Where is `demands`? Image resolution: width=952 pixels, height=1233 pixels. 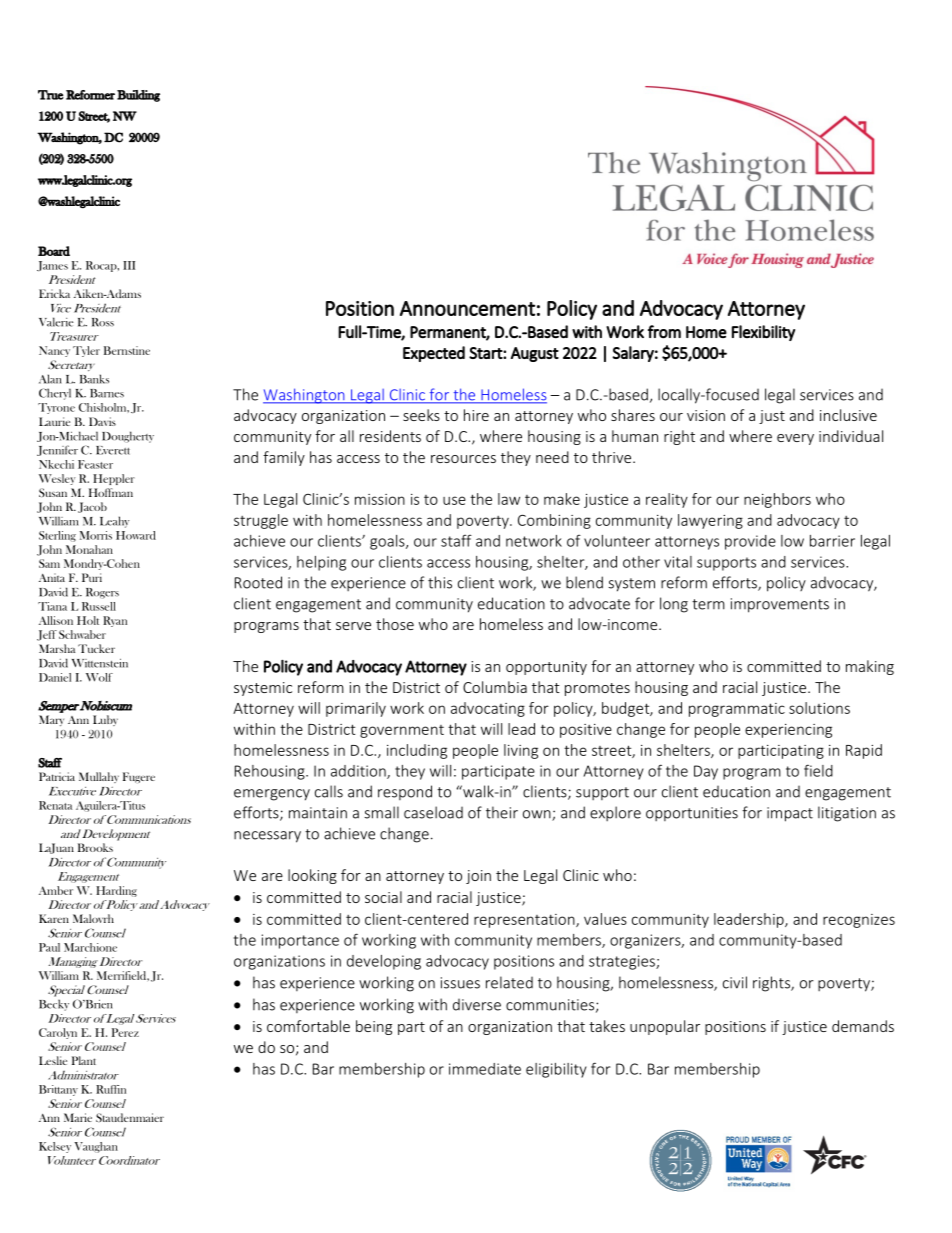
demands is located at coordinates (863, 1026).
